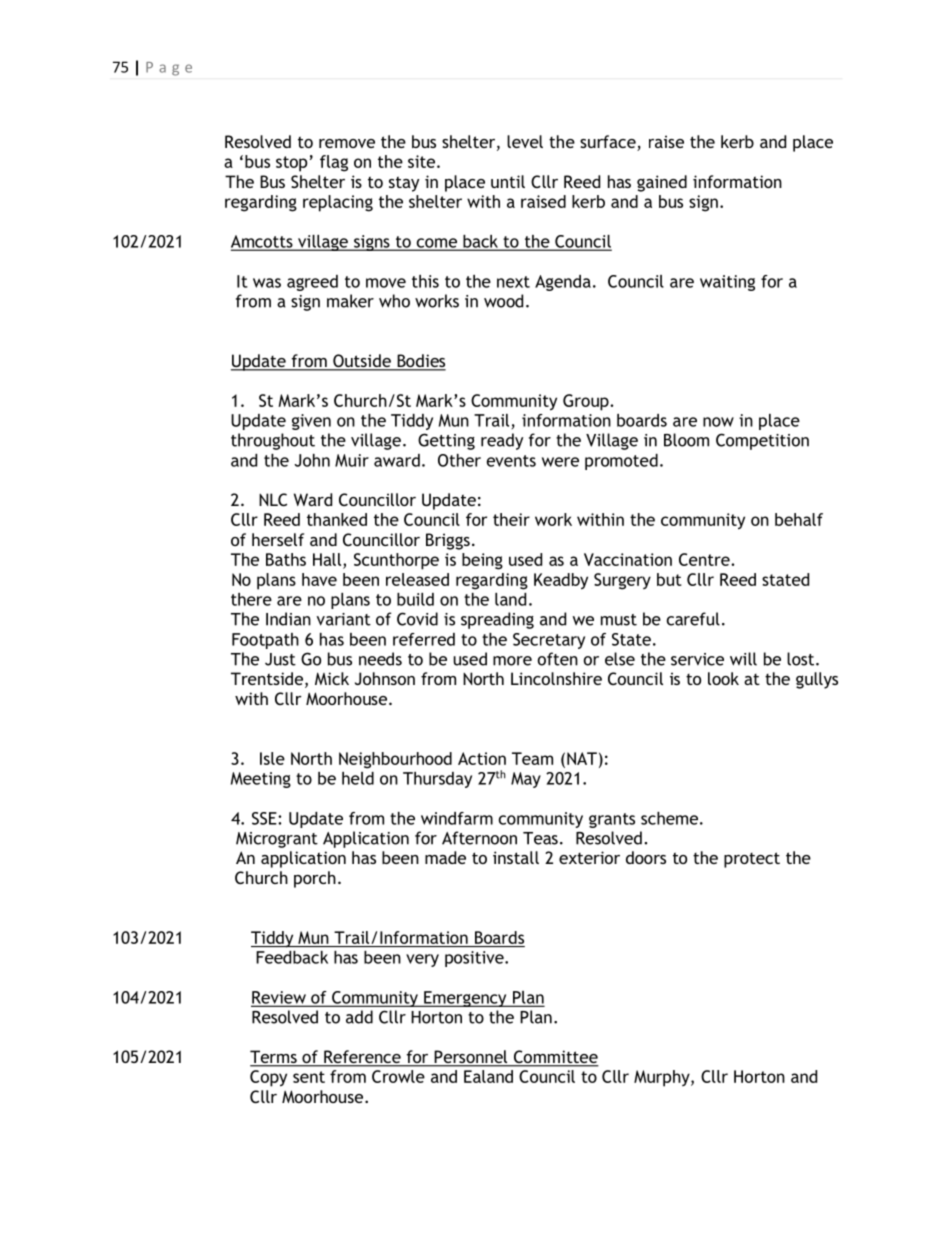 This image has width=952, height=1233. What do you see at coordinates (693, 619) in the image?
I see `careful` at bounding box center [693, 619].
